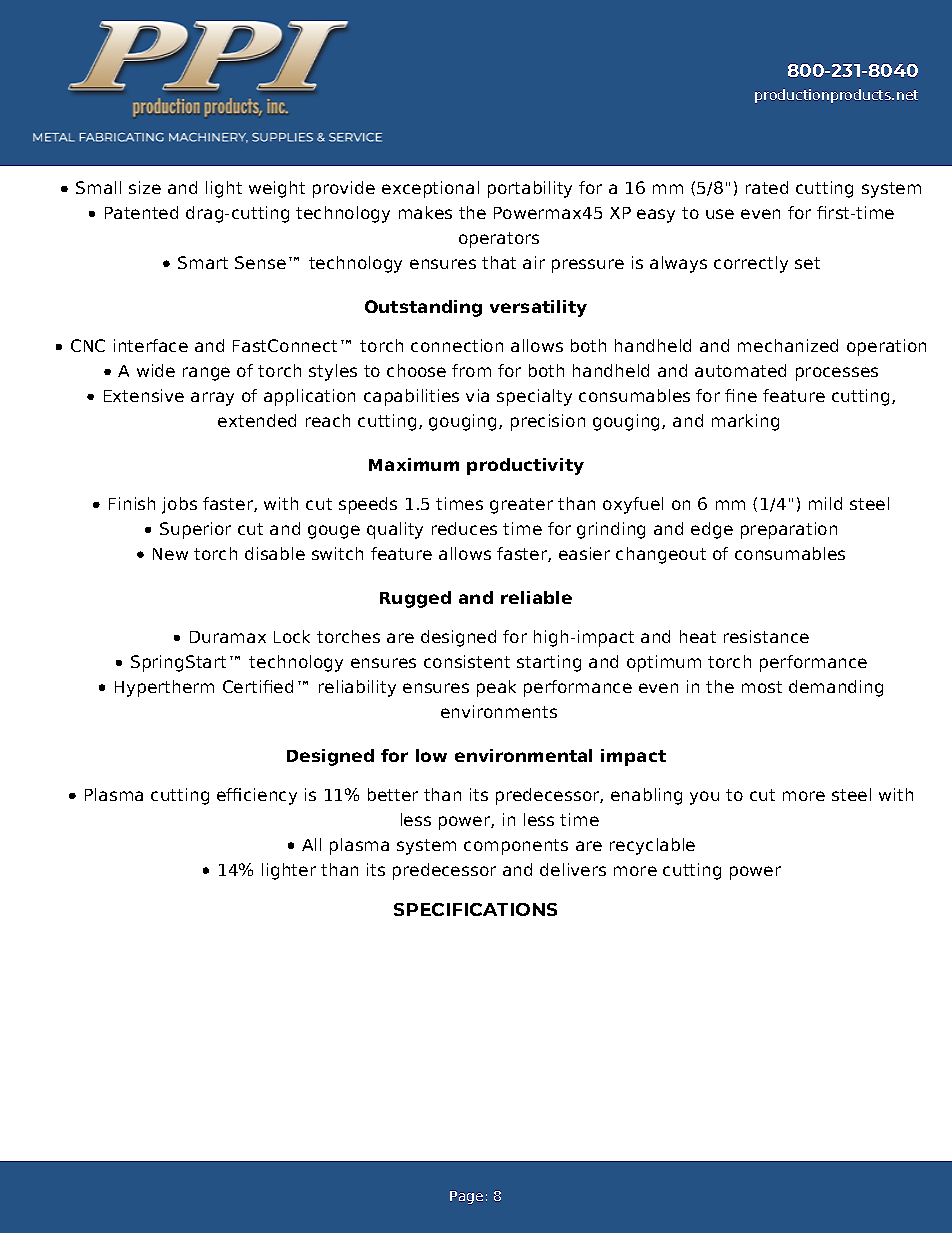 This screenshot has width=952, height=1233. Describe the element at coordinates (704, 798) in the screenshot. I see `you` at that location.
